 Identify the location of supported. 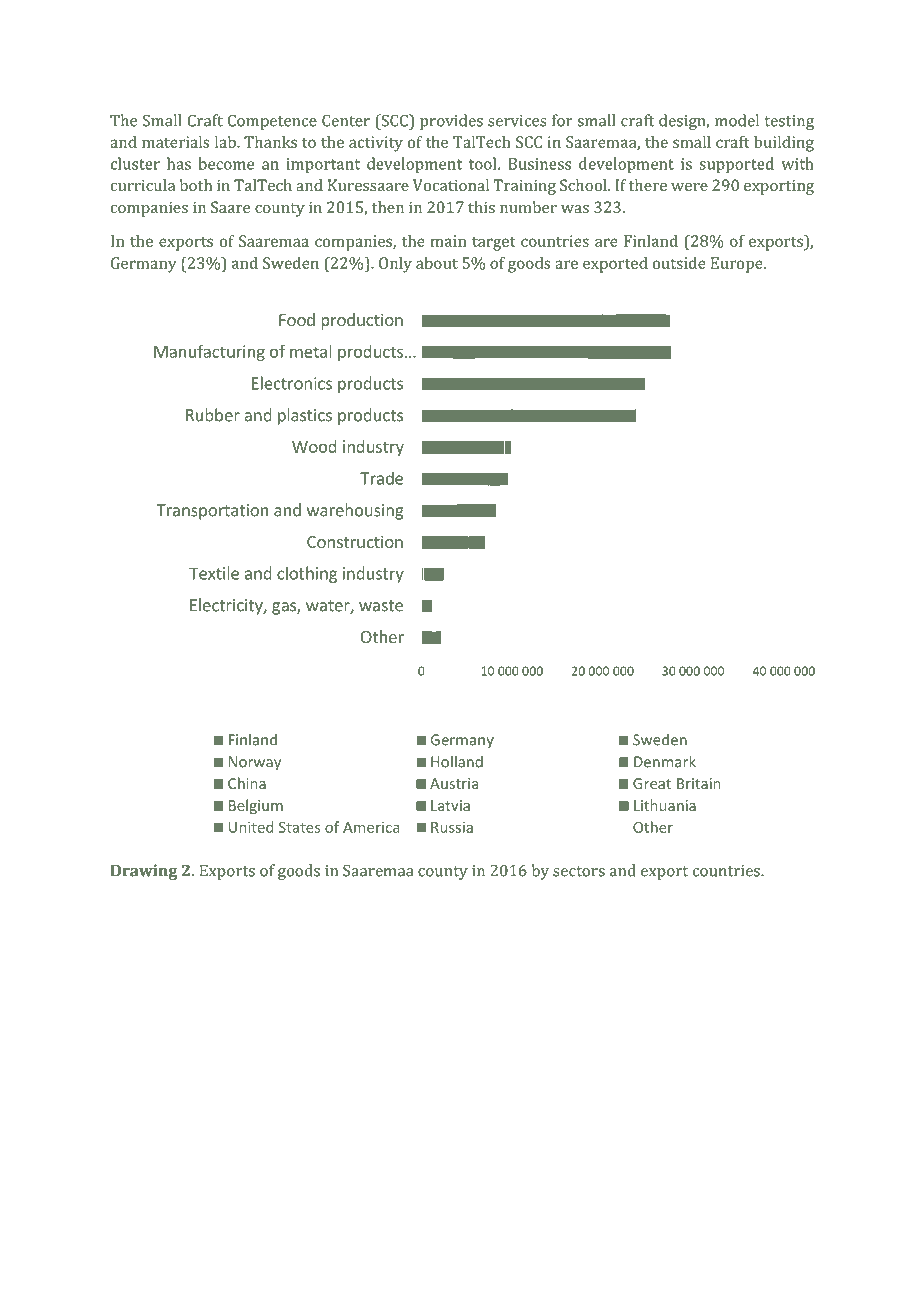
(736, 165).
